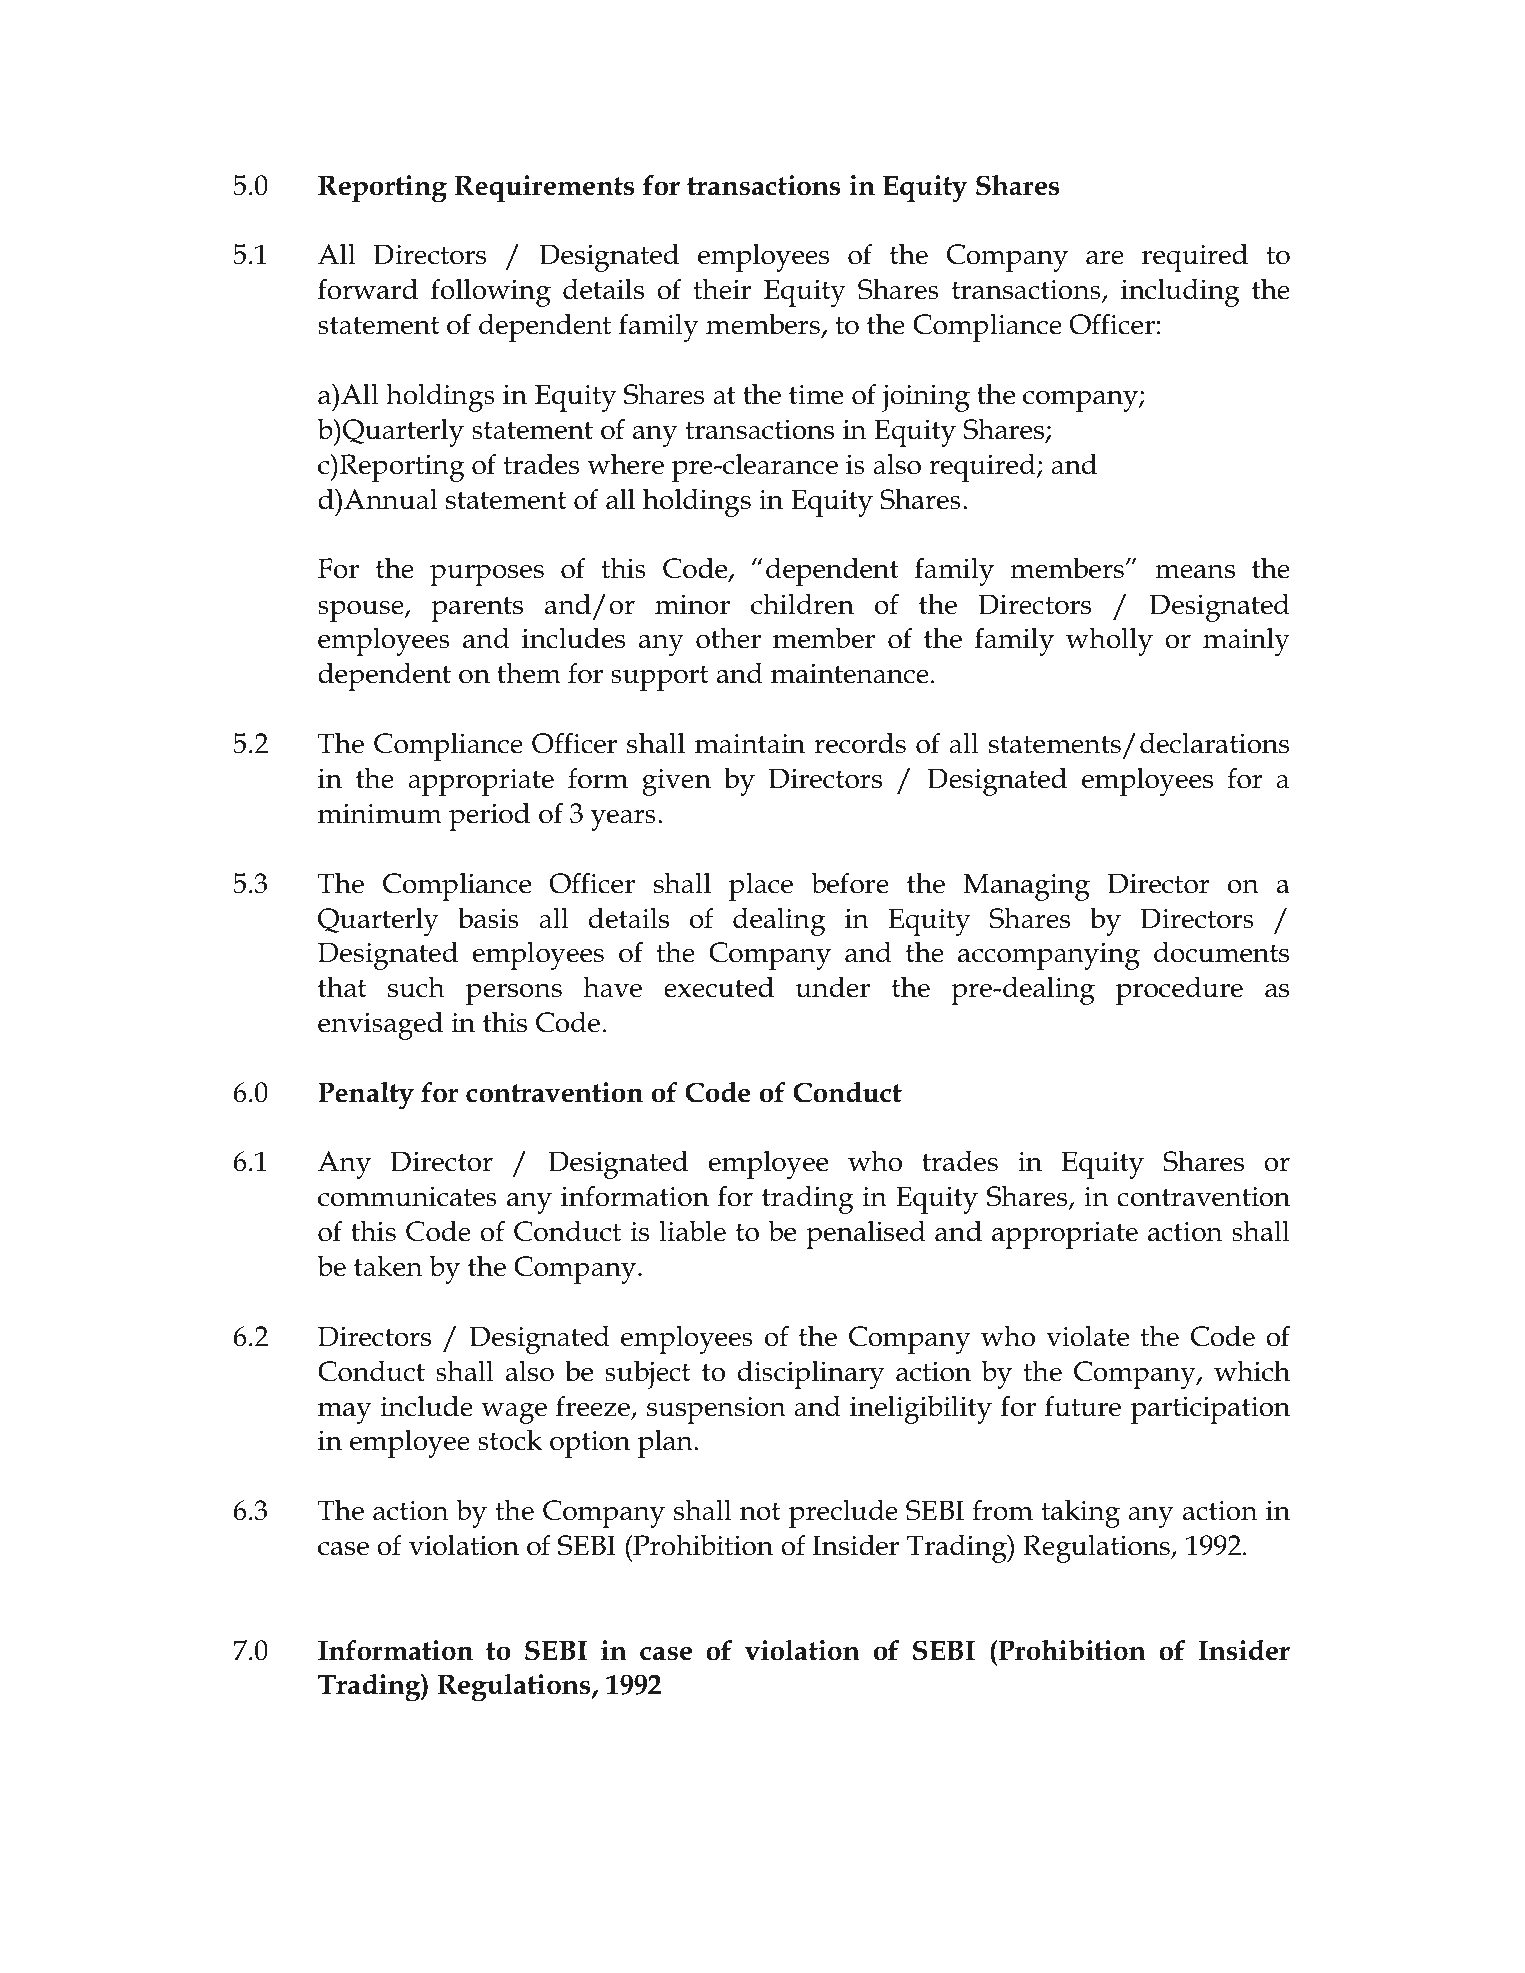 This document has height=1973, width=1525. I want to click on including, so click(1180, 292).
